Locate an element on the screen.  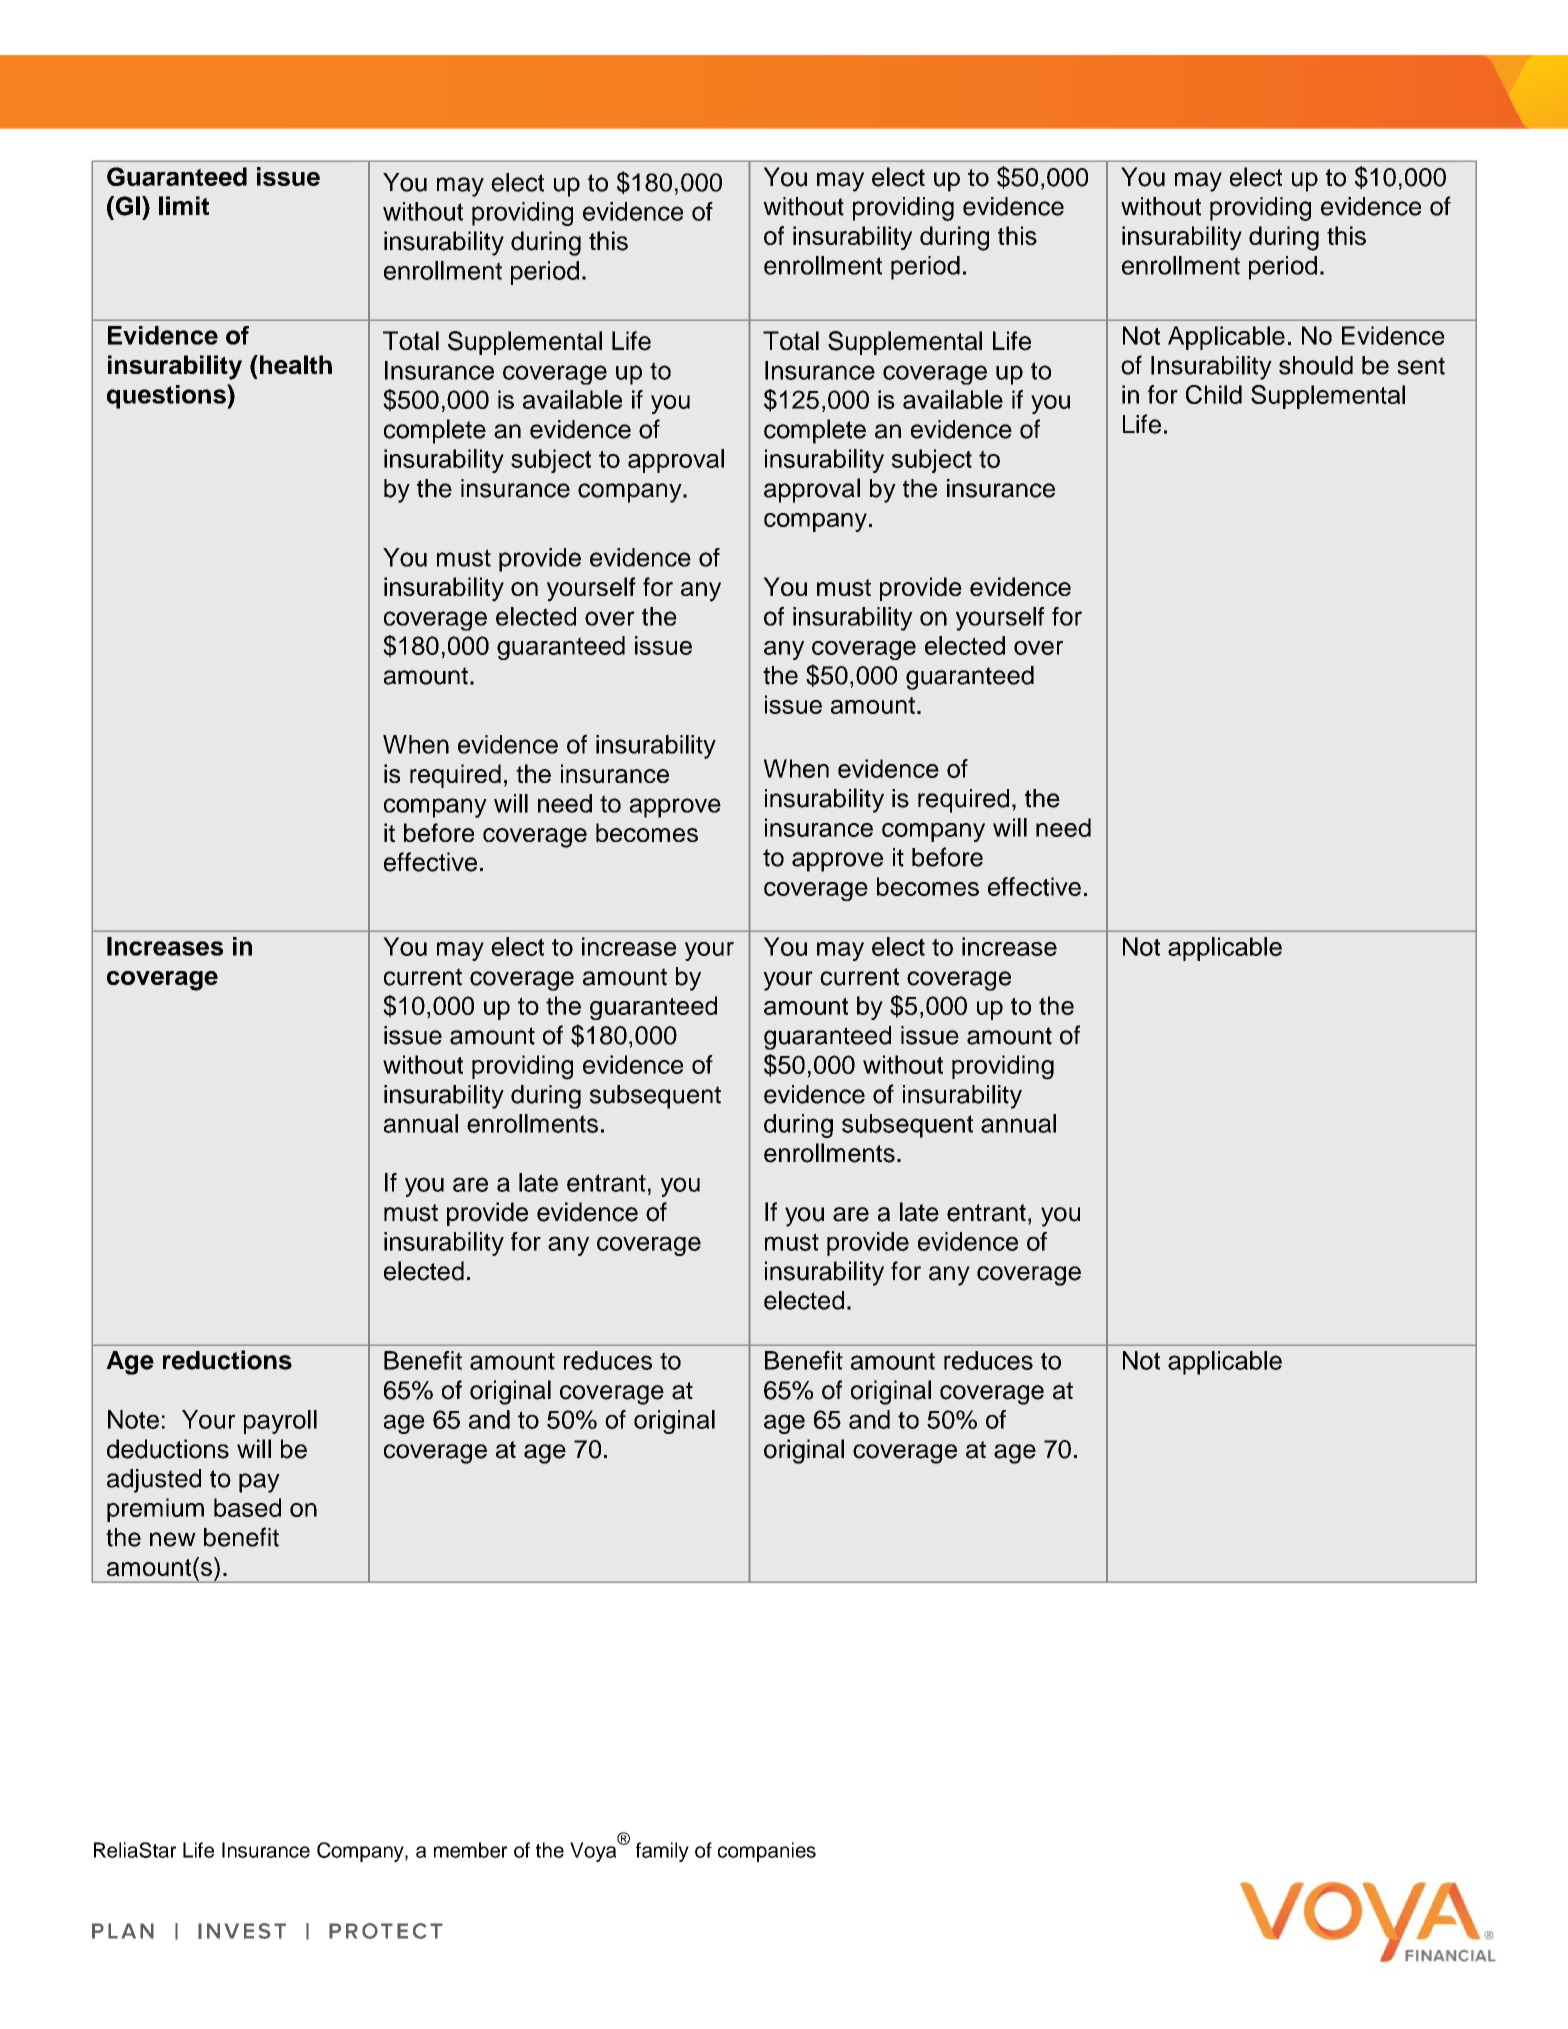
should is located at coordinates (1316, 365).
